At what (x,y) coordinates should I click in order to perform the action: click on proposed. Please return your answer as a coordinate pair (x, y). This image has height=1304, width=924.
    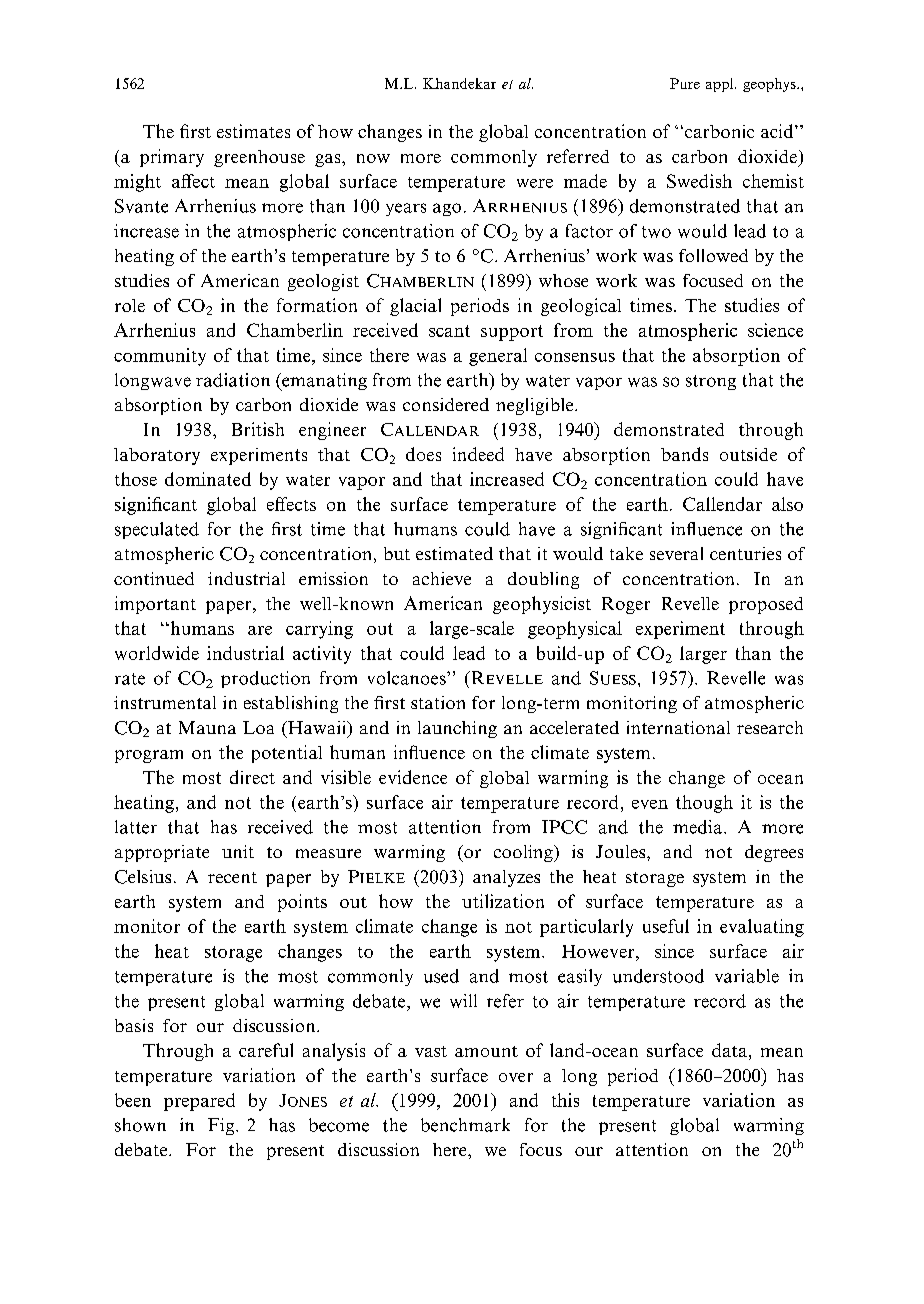
    Looking at the image, I should click on (766, 605).
